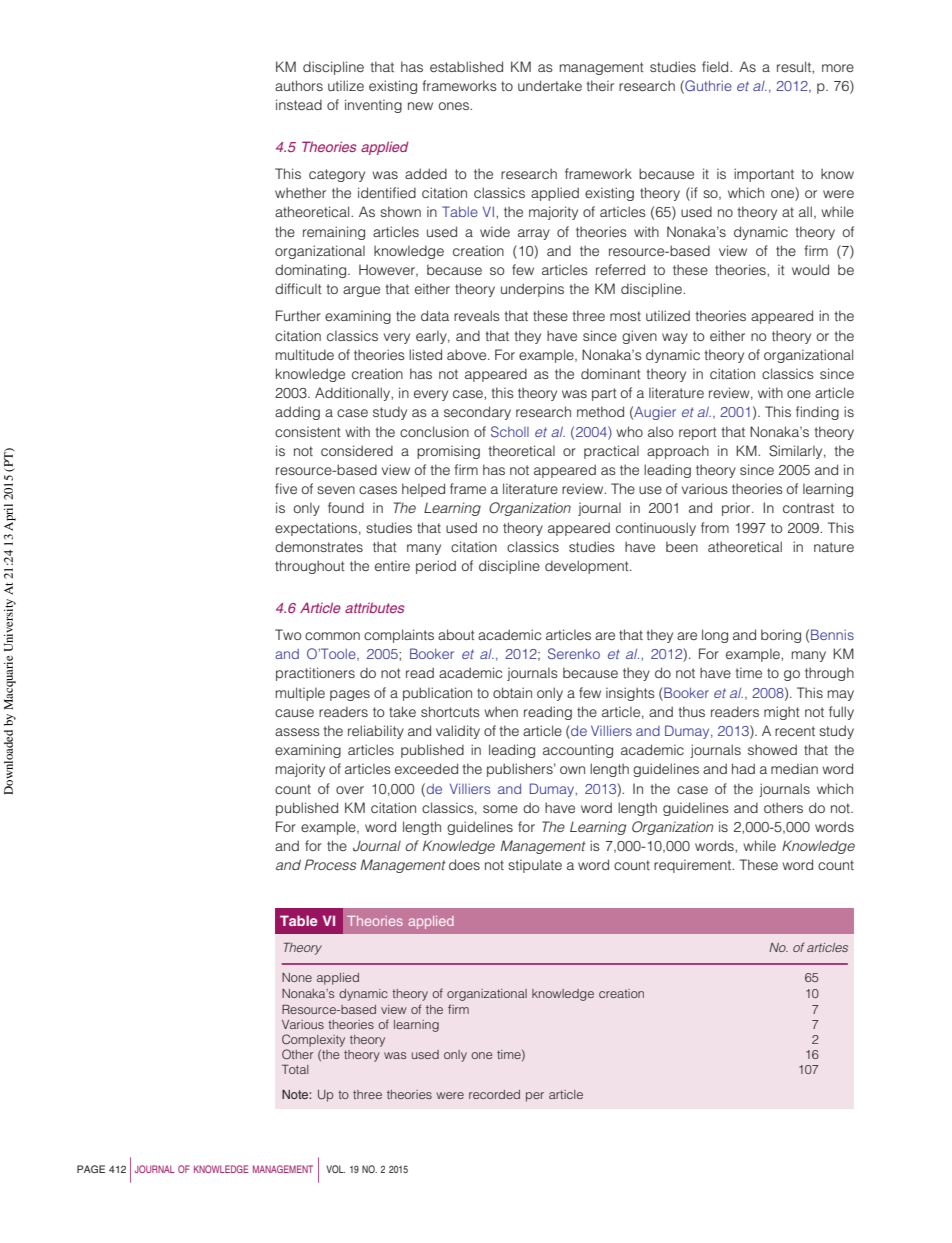  I want to click on requirement, so click(694, 866).
